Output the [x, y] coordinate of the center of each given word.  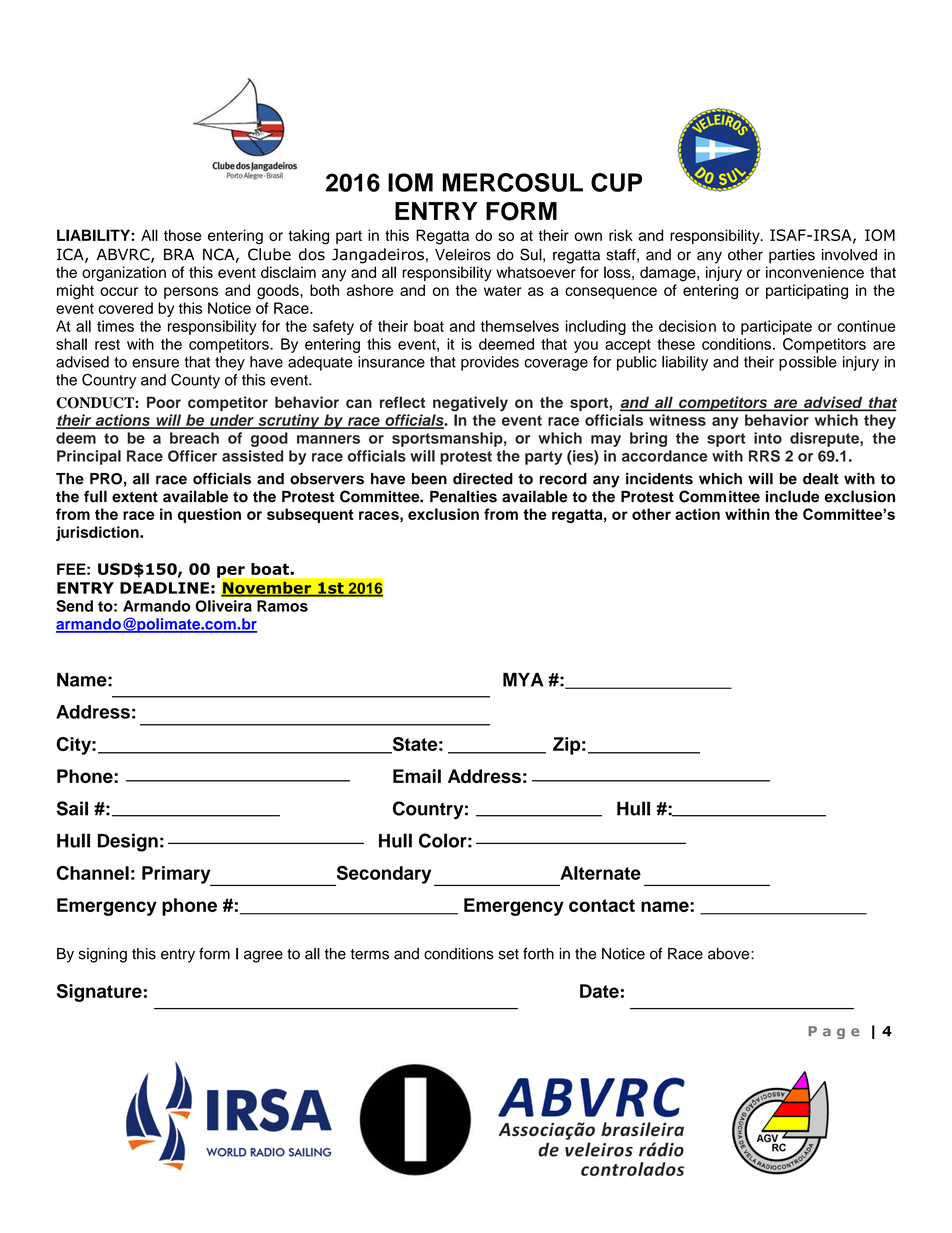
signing [103, 955]
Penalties [463, 496]
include [792, 496]
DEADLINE [164, 588]
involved [849, 255]
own [588, 236]
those [182, 235]
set [509, 954]
